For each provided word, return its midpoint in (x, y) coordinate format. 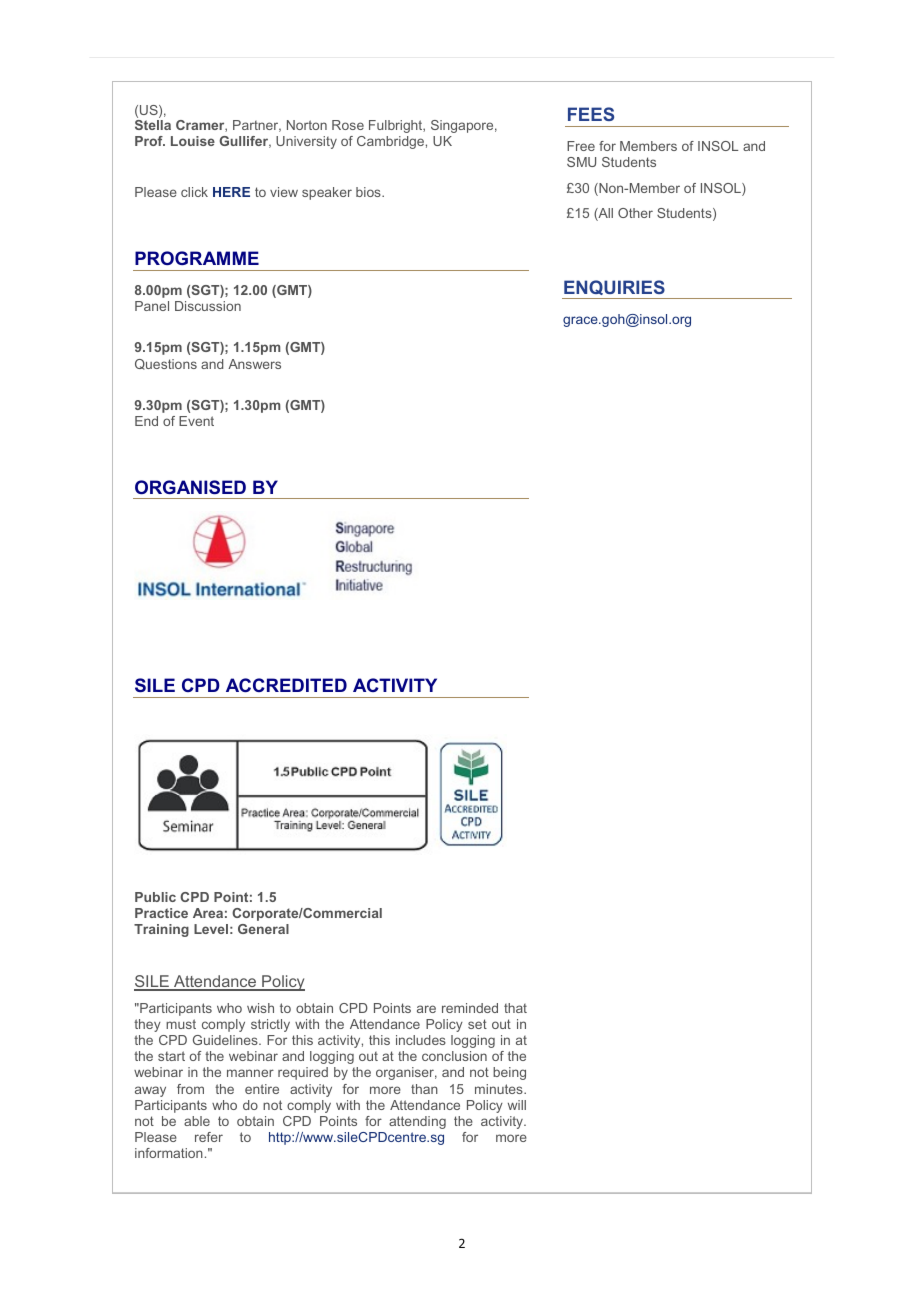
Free (581, 146)
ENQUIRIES (614, 287)
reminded (470, 1008)
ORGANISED (190, 487)
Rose (348, 125)
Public (155, 897)
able (197, 1121)
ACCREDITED (286, 685)
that (515, 1008)
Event (196, 421)
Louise (193, 141)
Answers (254, 364)
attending (417, 1122)
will (517, 1105)
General (263, 929)
